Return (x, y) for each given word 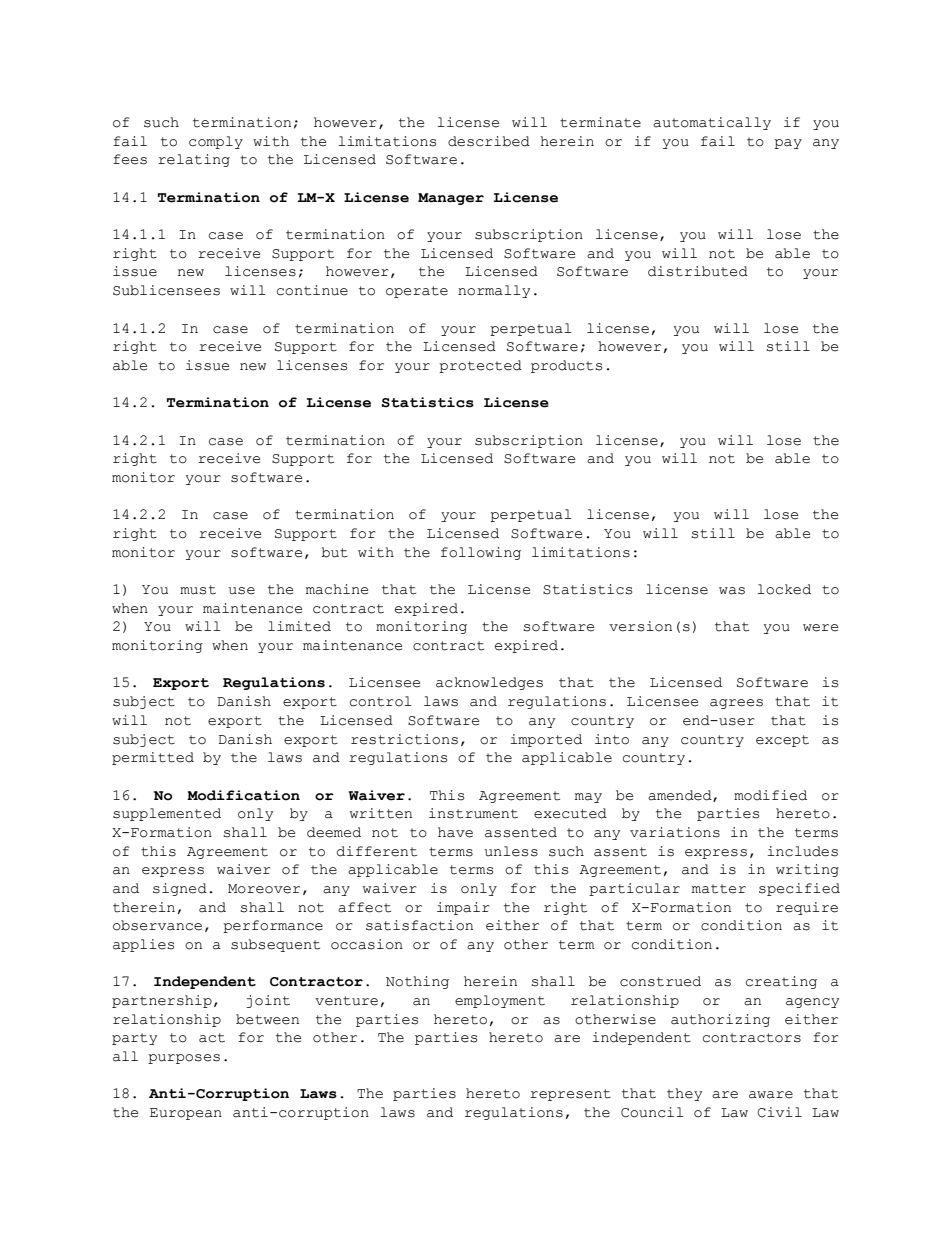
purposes (184, 1059)
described (489, 141)
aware (771, 1095)
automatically (712, 123)
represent (570, 1095)
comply (216, 142)
